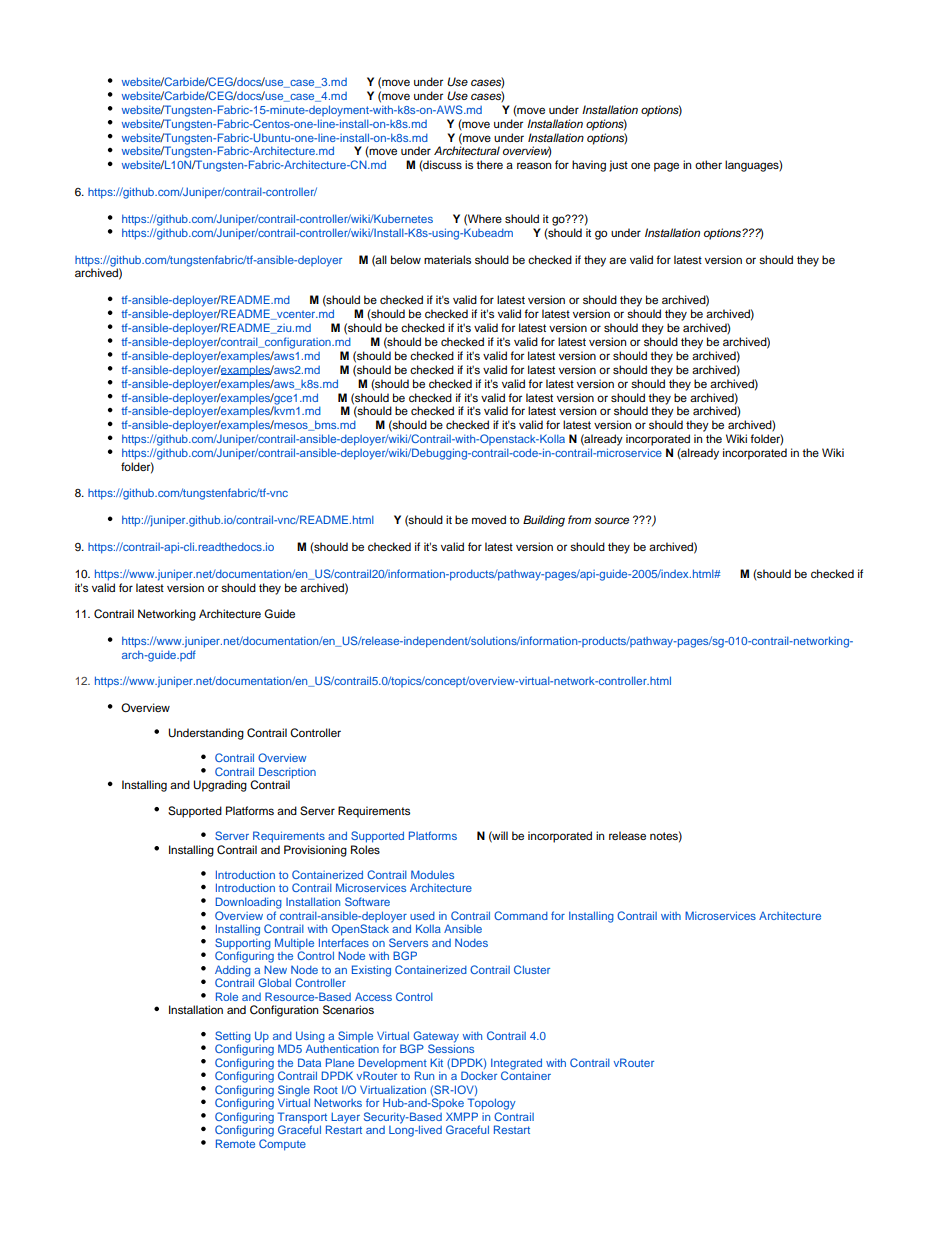 The width and height of the image is (952, 1233). I want to click on Description, so click(287, 774).
